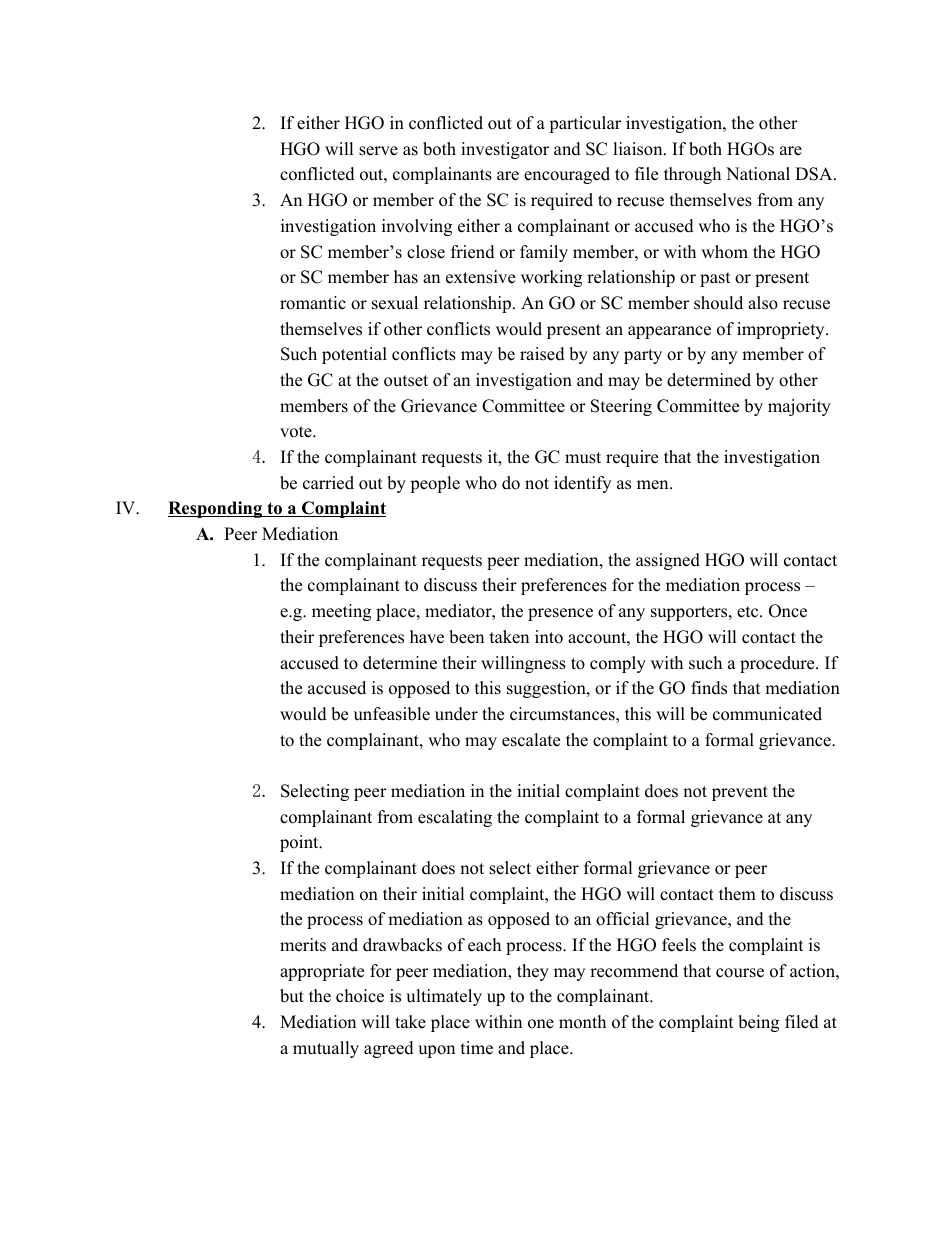  What do you see at coordinates (341, 612) in the screenshot?
I see `meeting` at bounding box center [341, 612].
